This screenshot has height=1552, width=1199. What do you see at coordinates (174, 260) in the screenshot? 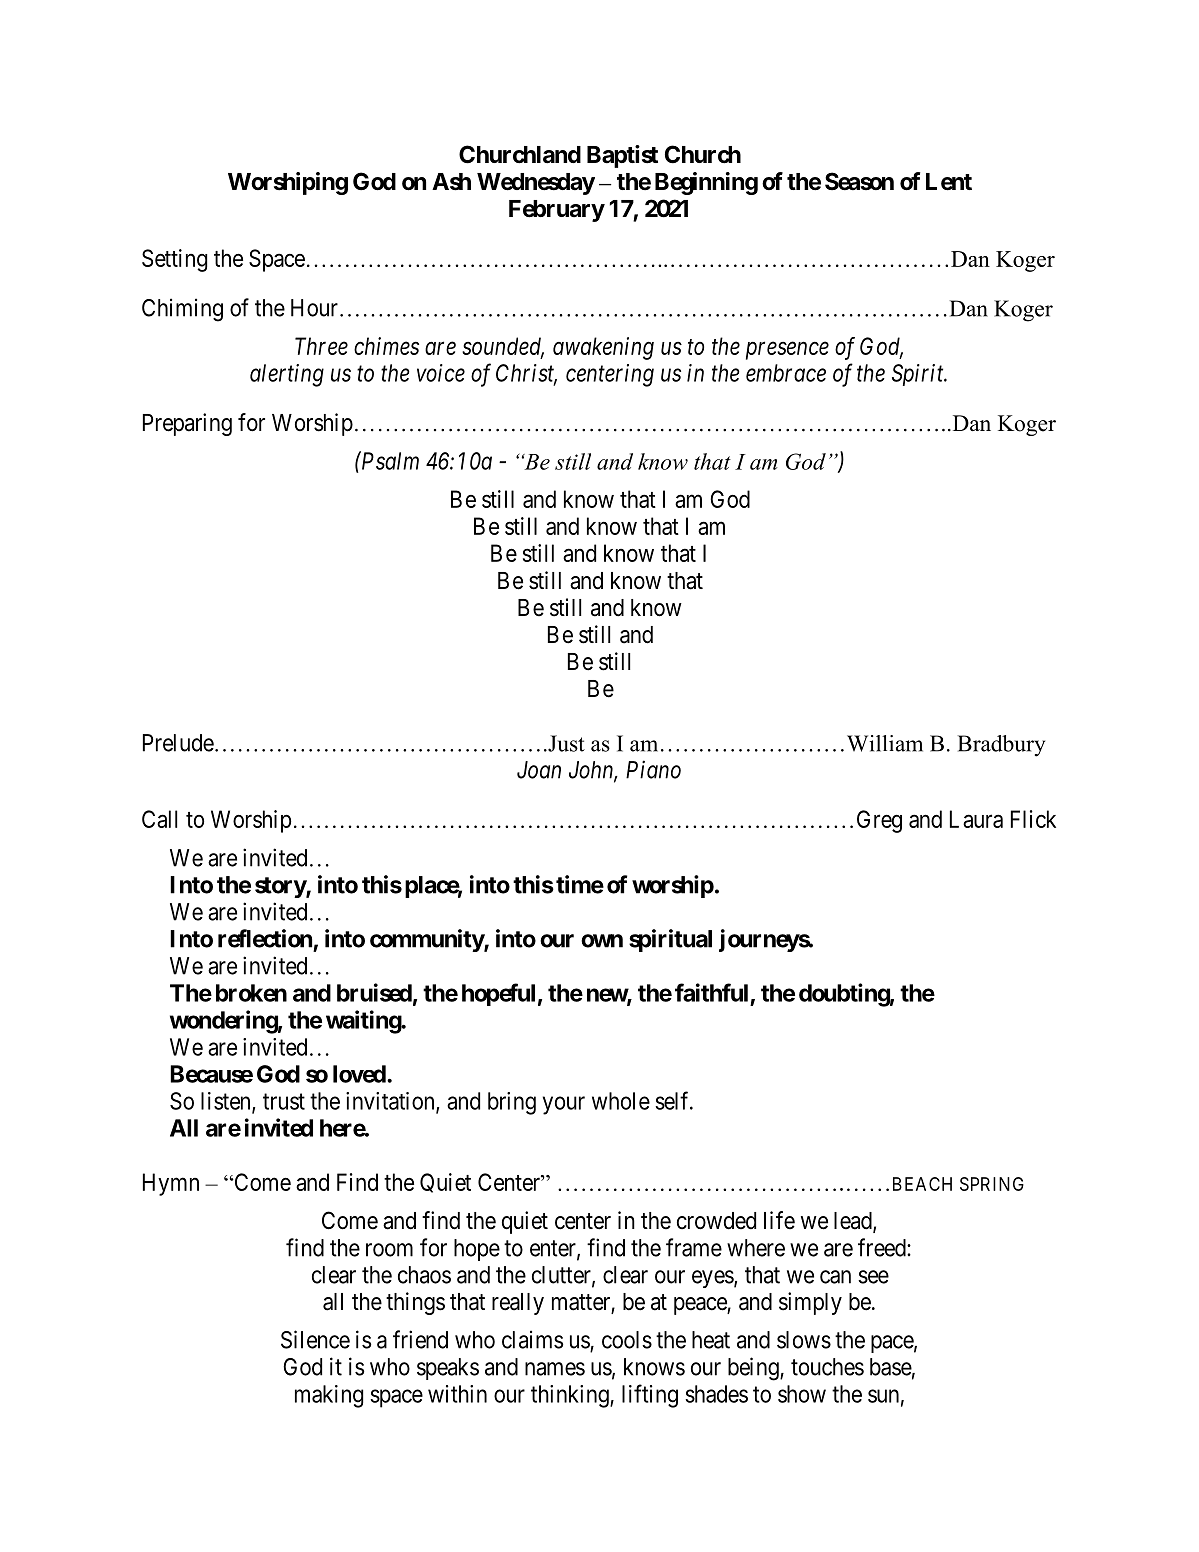
I see `Setting` at bounding box center [174, 260].
